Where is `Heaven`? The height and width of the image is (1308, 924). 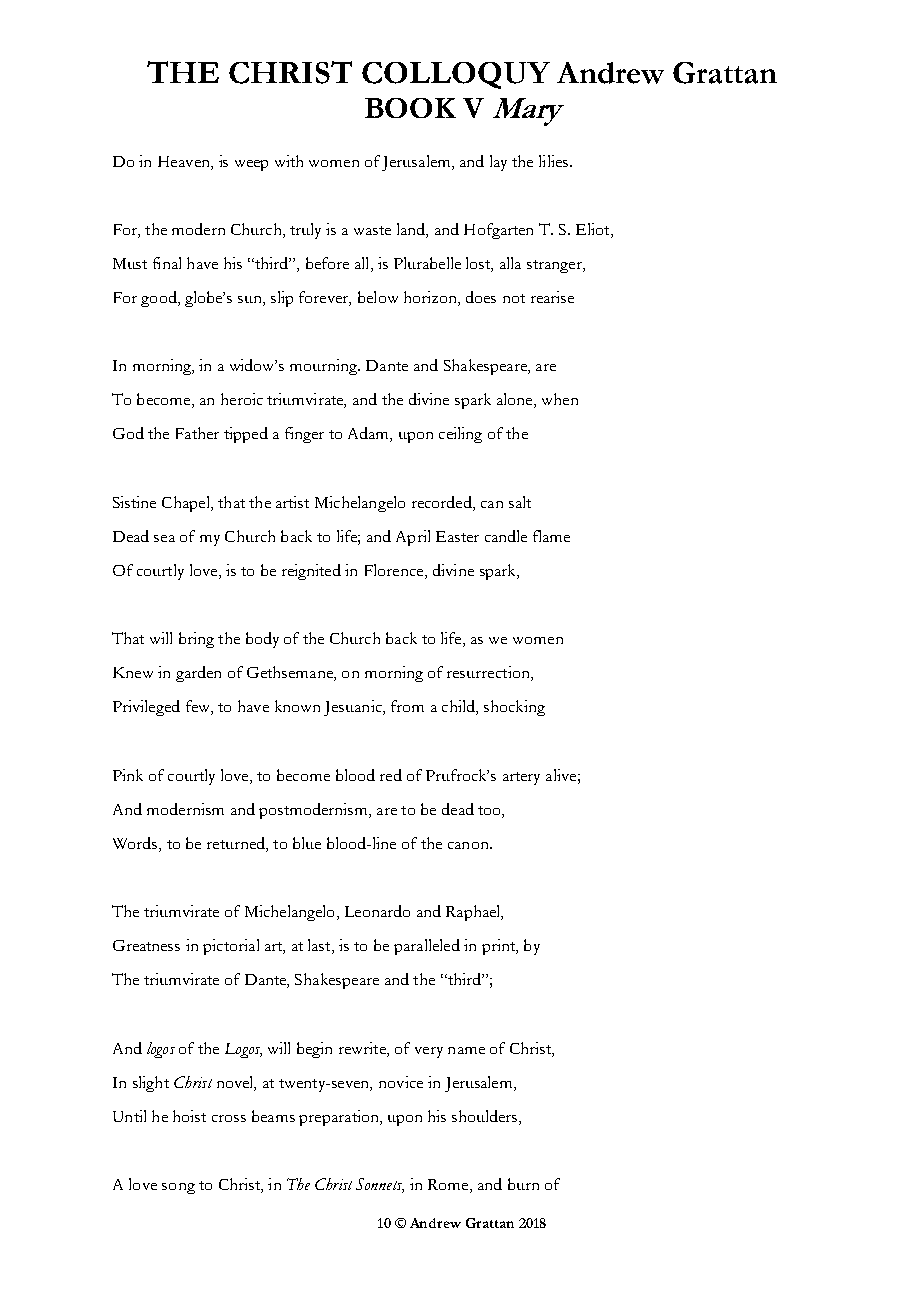
Heaven is located at coordinates (185, 161).
